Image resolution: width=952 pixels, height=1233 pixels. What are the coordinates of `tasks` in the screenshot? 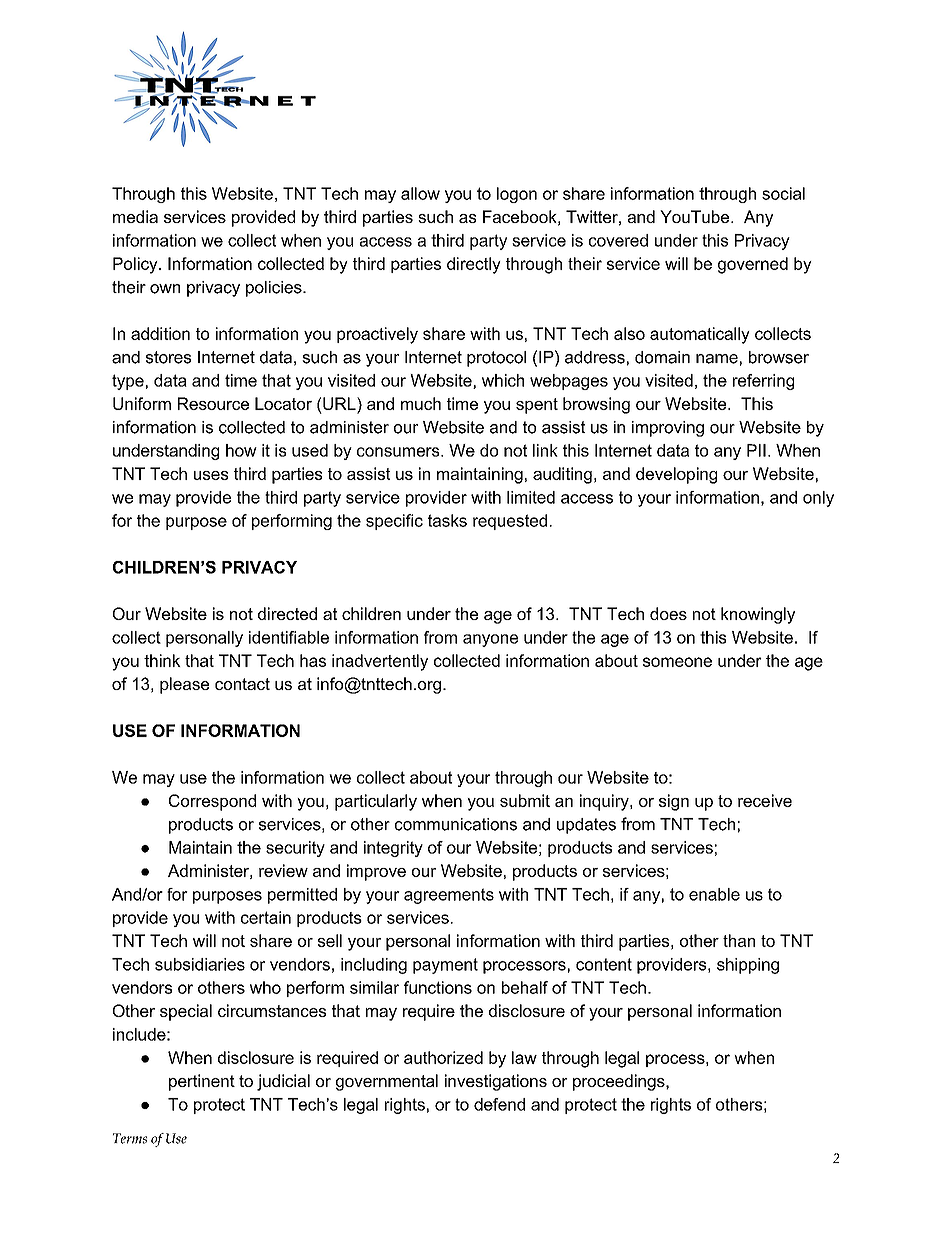 It's located at (447, 520).
